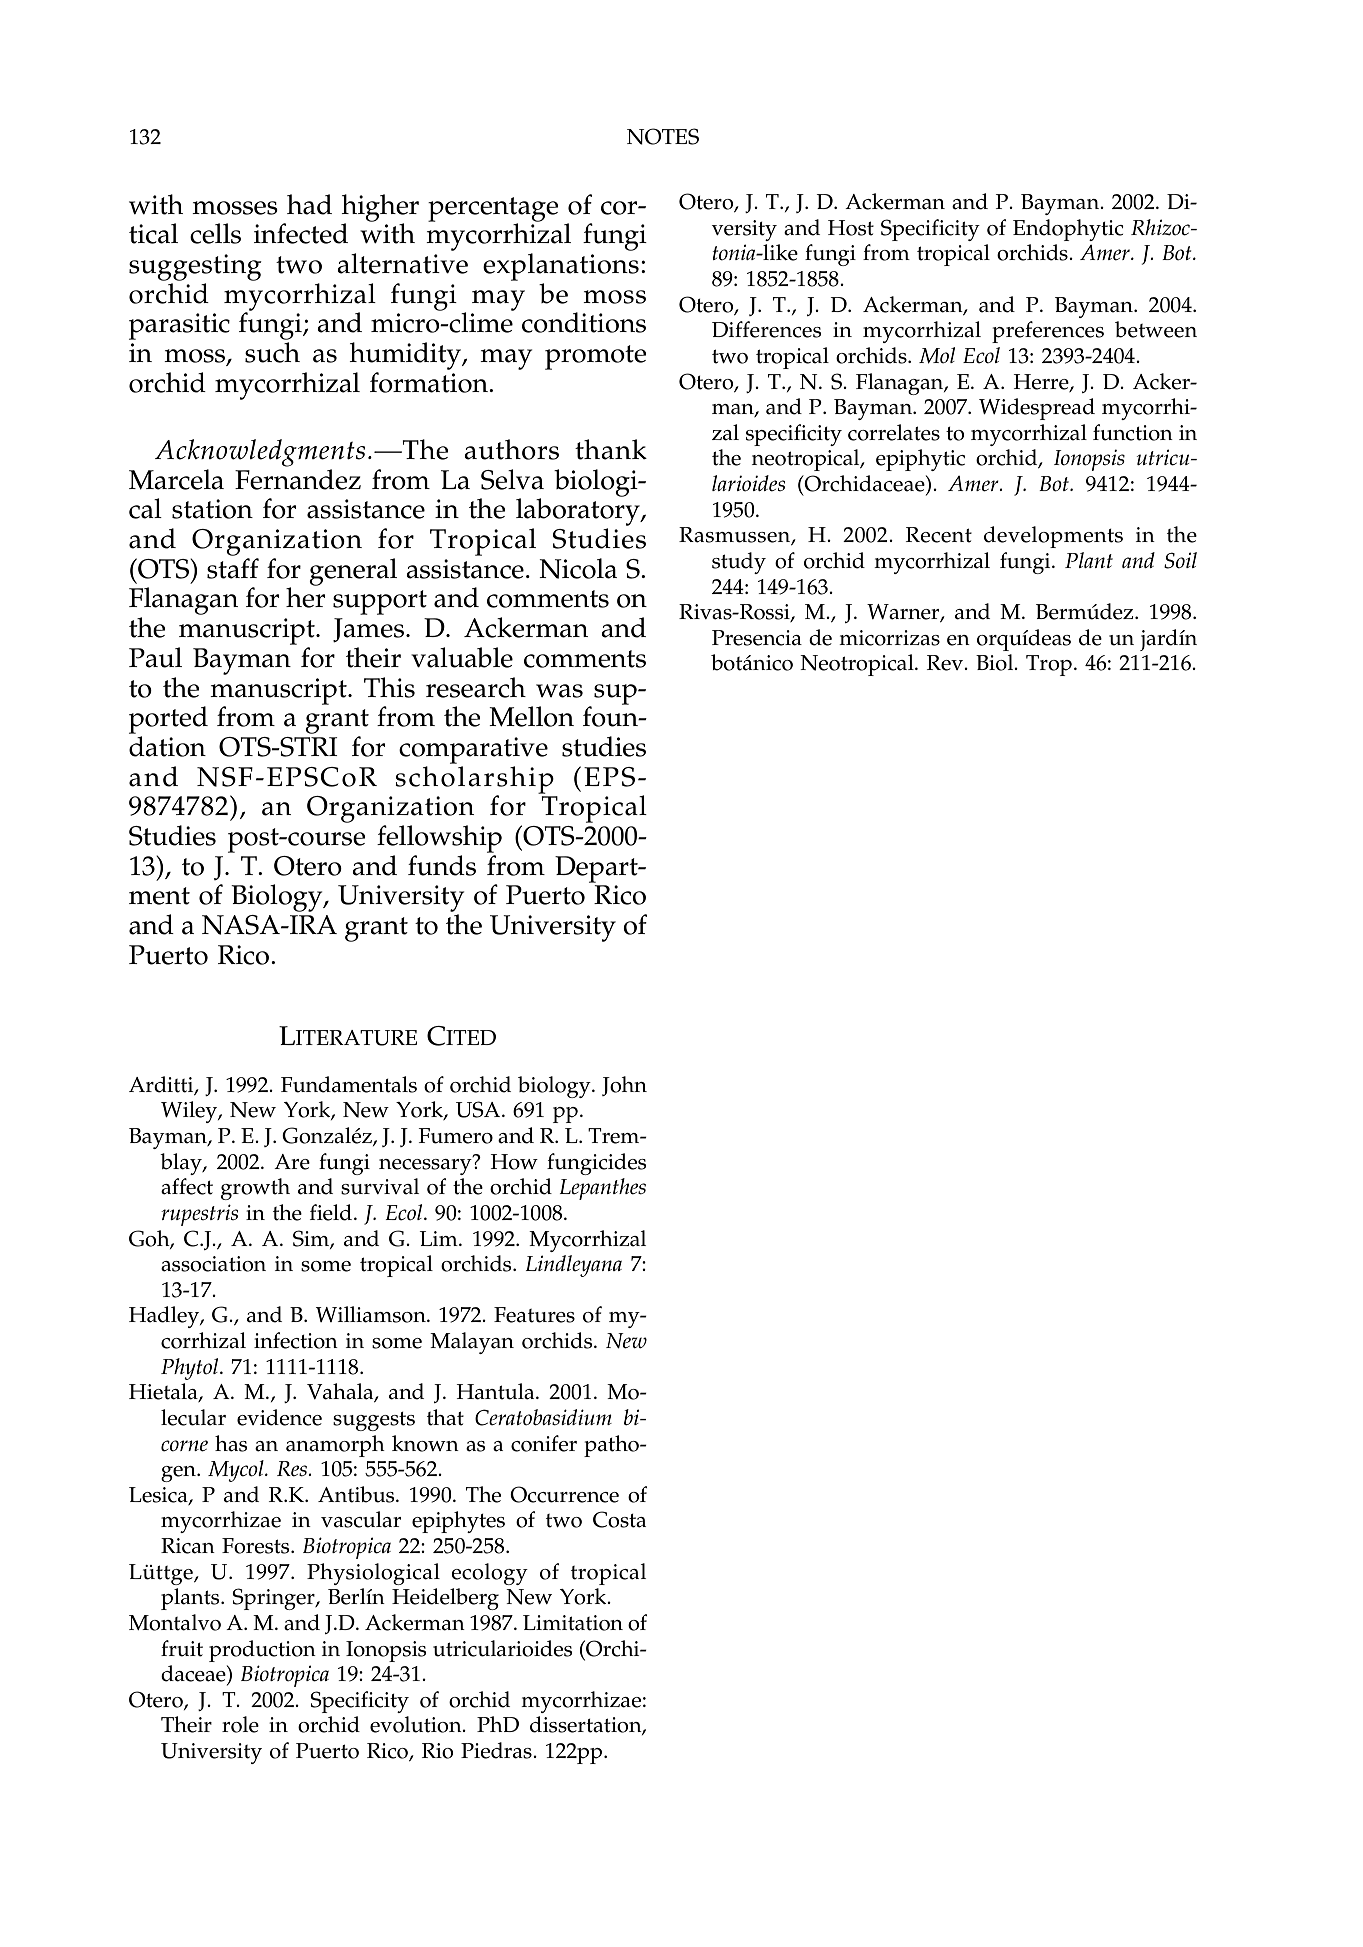 Image resolution: width=1363 pixels, height=1947 pixels. I want to click on John, so click(624, 1086).
